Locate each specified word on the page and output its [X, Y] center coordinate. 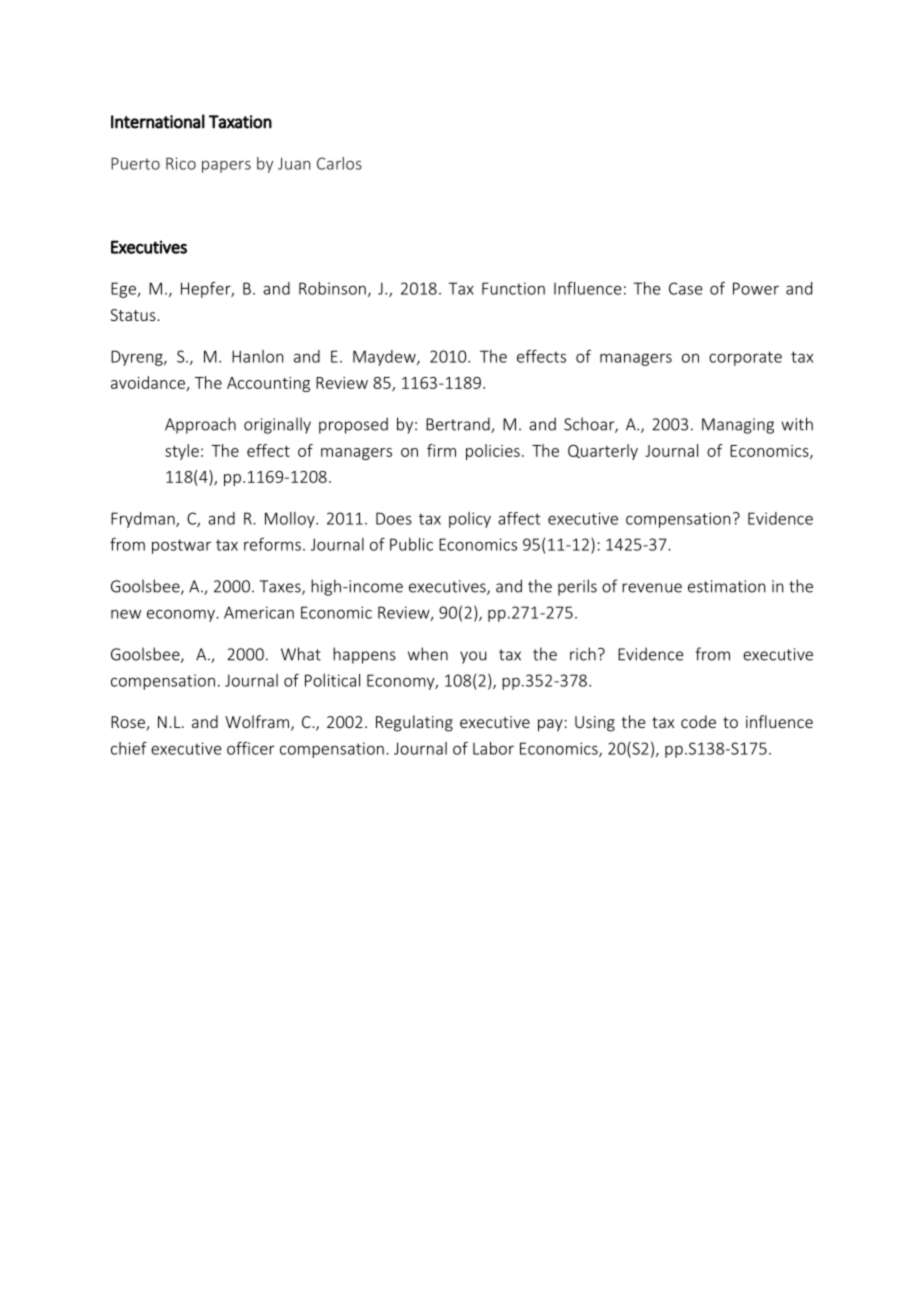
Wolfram [258, 723]
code [698, 721]
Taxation [240, 122]
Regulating [414, 723]
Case [686, 288]
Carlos [339, 163]
